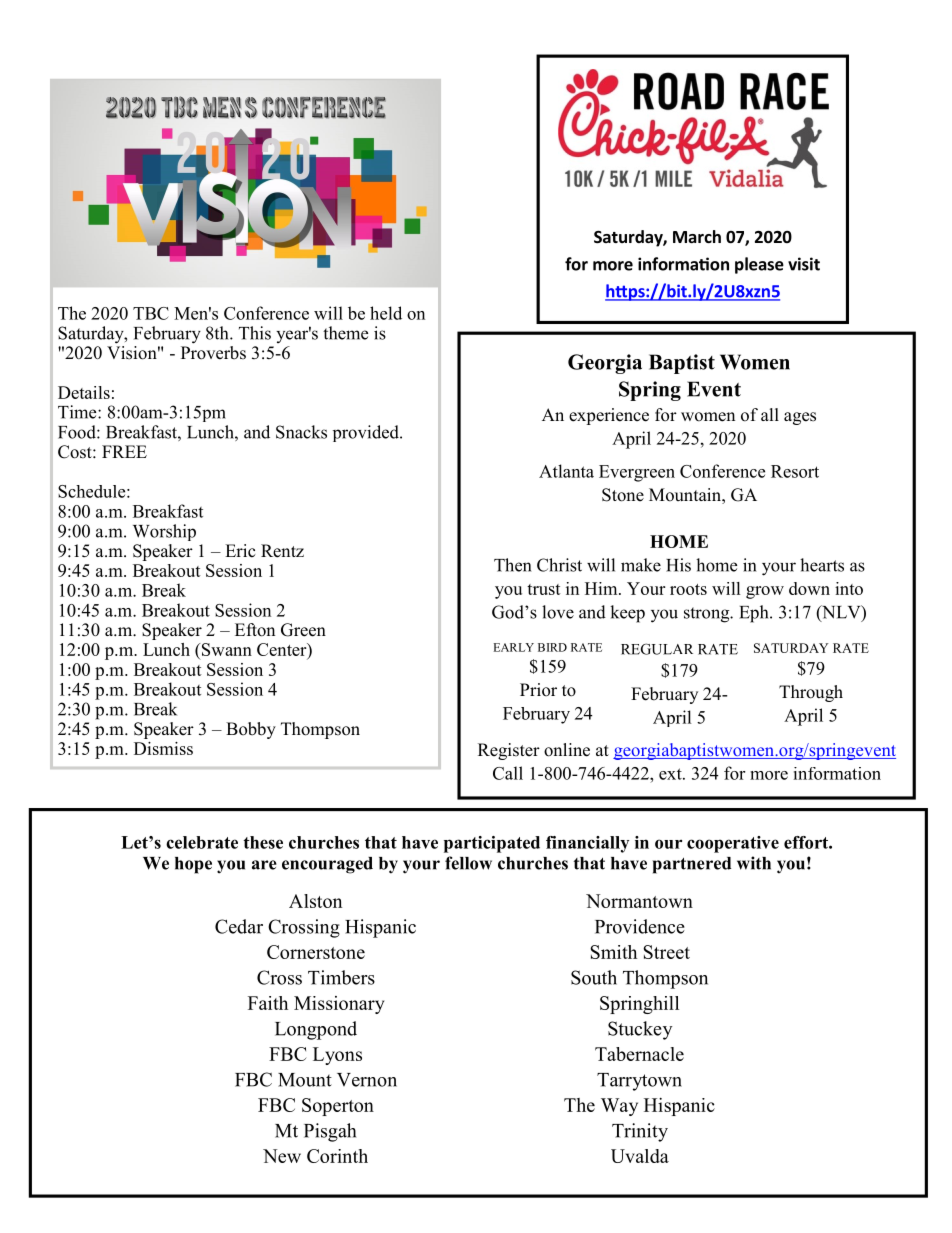 The image size is (952, 1233). I want to click on TBC, so click(151, 313).
